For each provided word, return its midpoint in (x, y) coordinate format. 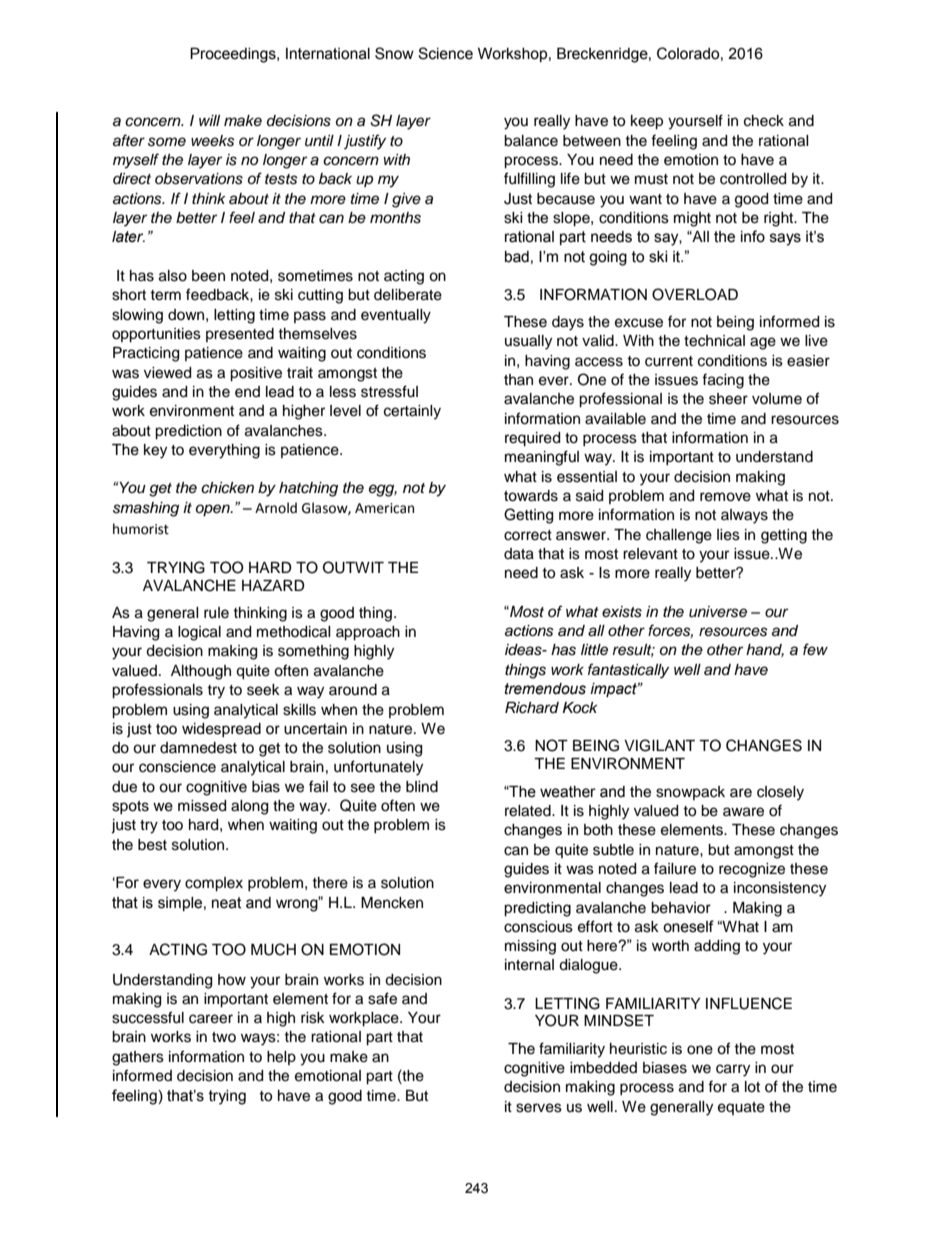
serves (539, 1108)
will (209, 120)
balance (531, 141)
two (224, 1037)
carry (733, 1070)
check (764, 121)
